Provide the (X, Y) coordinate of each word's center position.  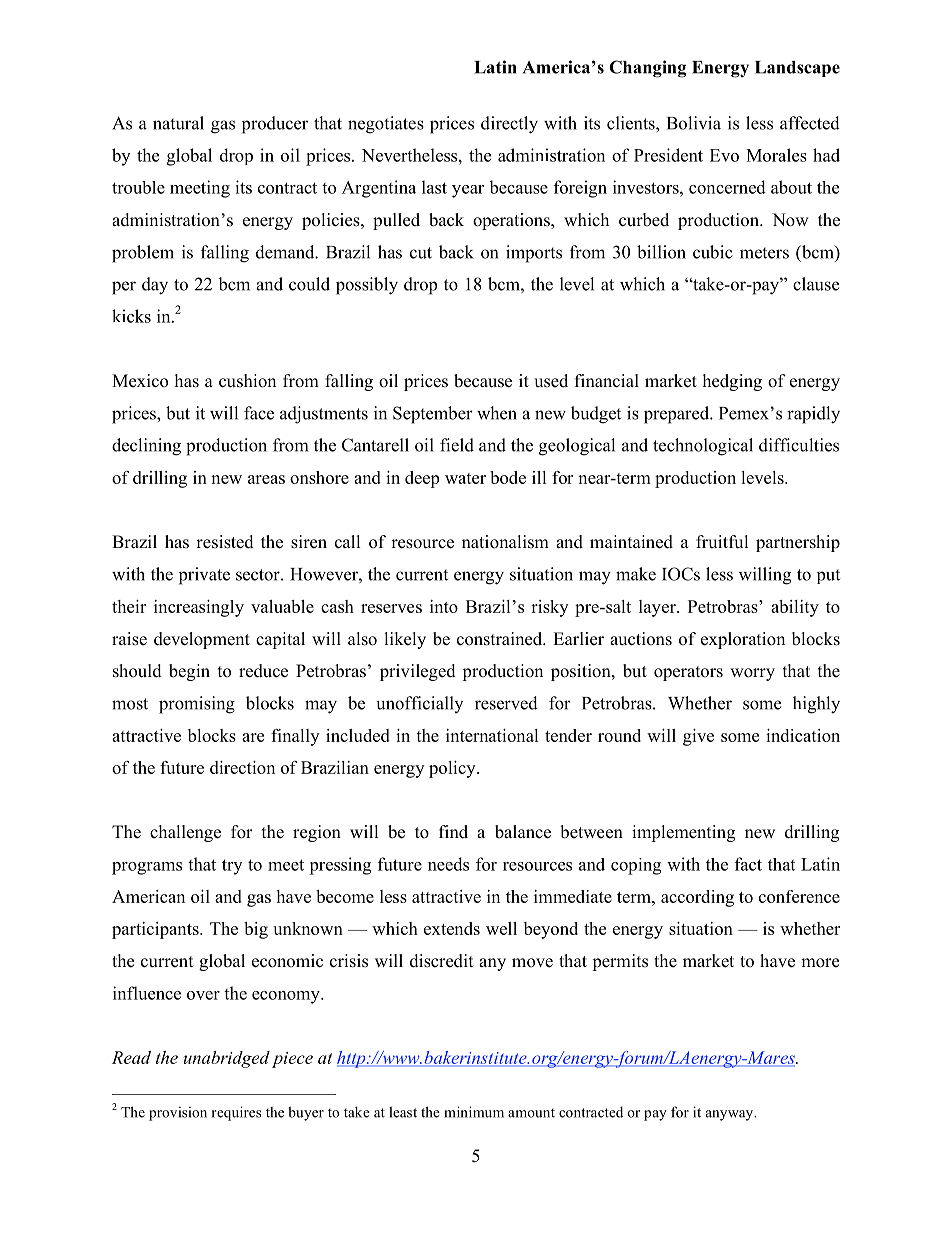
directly (509, 125)
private (204, 576)
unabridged (227, 1059)
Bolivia (694, 123)
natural (178, 123)
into (444, 606)
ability (795, 608)
